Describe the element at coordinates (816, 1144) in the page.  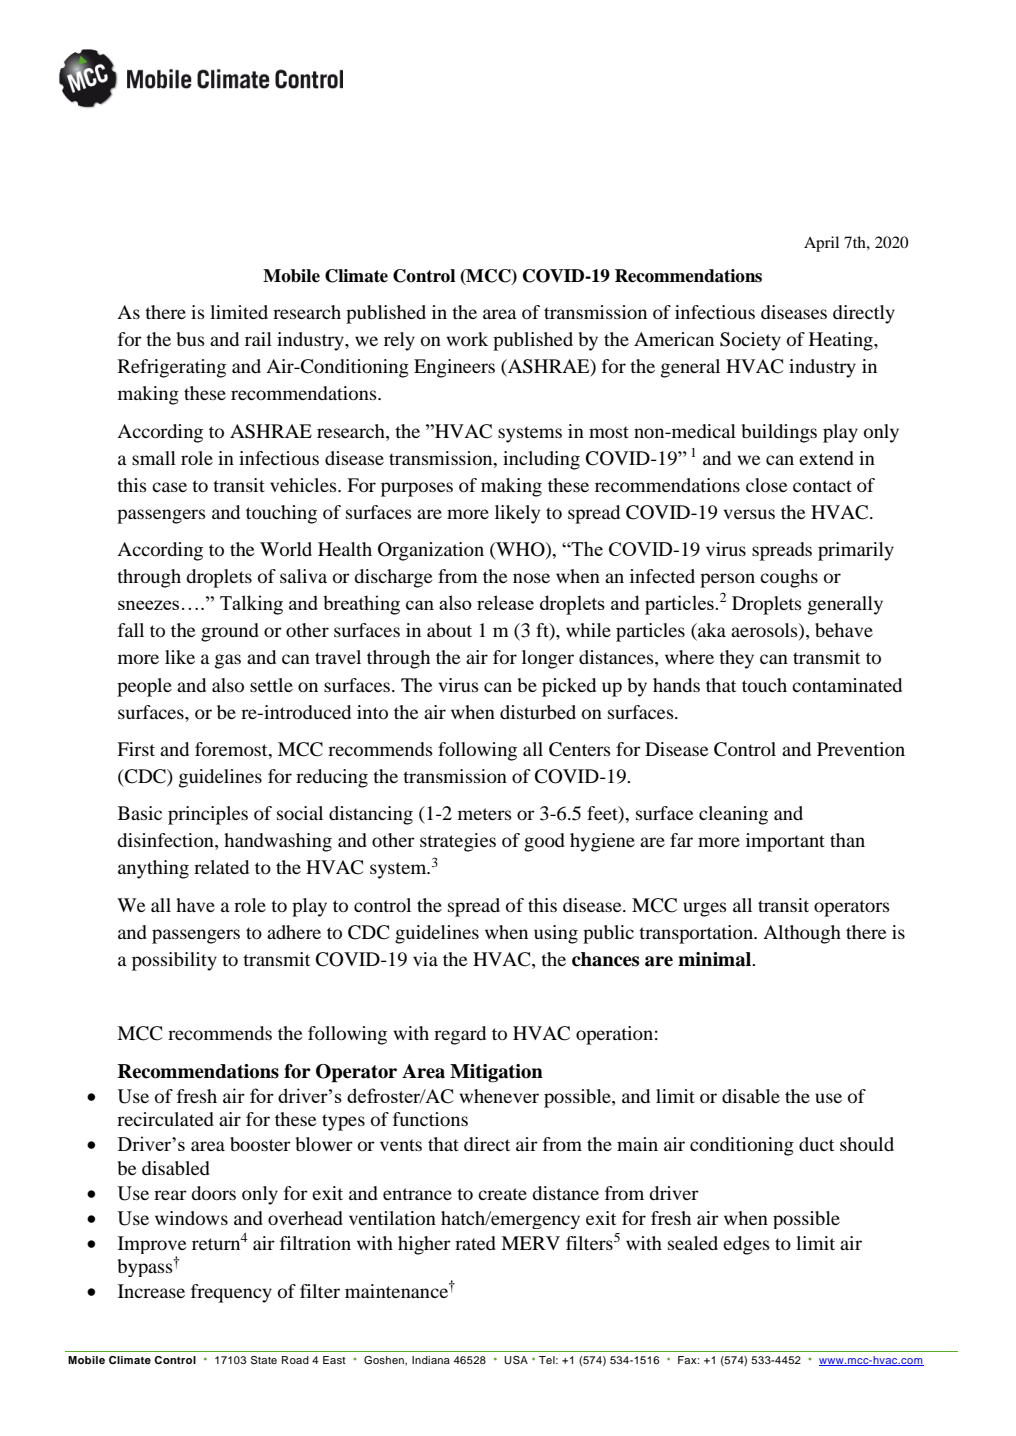
I see `duct` at that location.
